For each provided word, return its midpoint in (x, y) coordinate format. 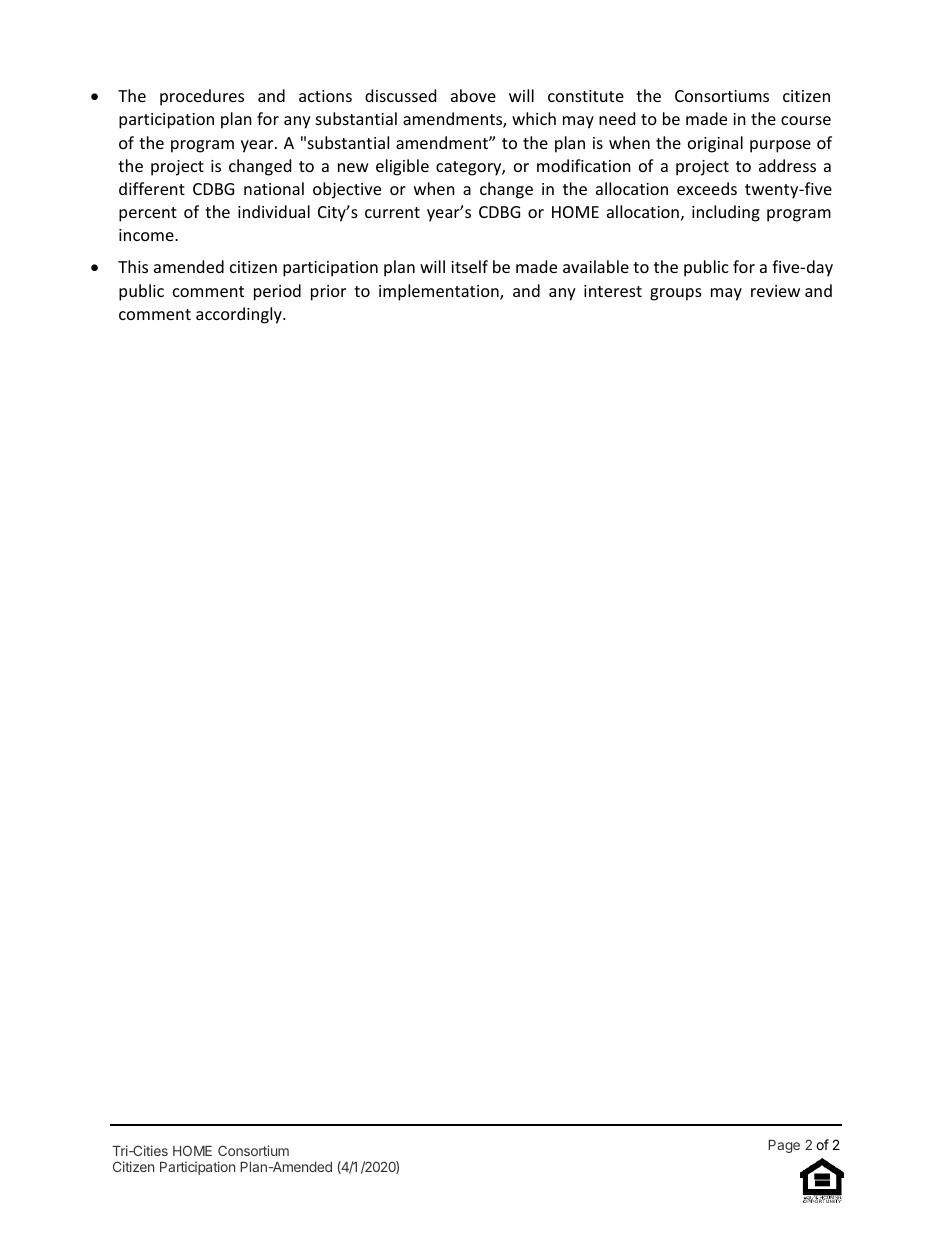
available (596, 266)
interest (613, 291)
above (473, 95)
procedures (202, 97)
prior (328, 293)
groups (676, 294)
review (775, 291)
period (277, 292)
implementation (440, 292)
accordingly (240, 315)
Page (784, 1146)
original (715, 144)
